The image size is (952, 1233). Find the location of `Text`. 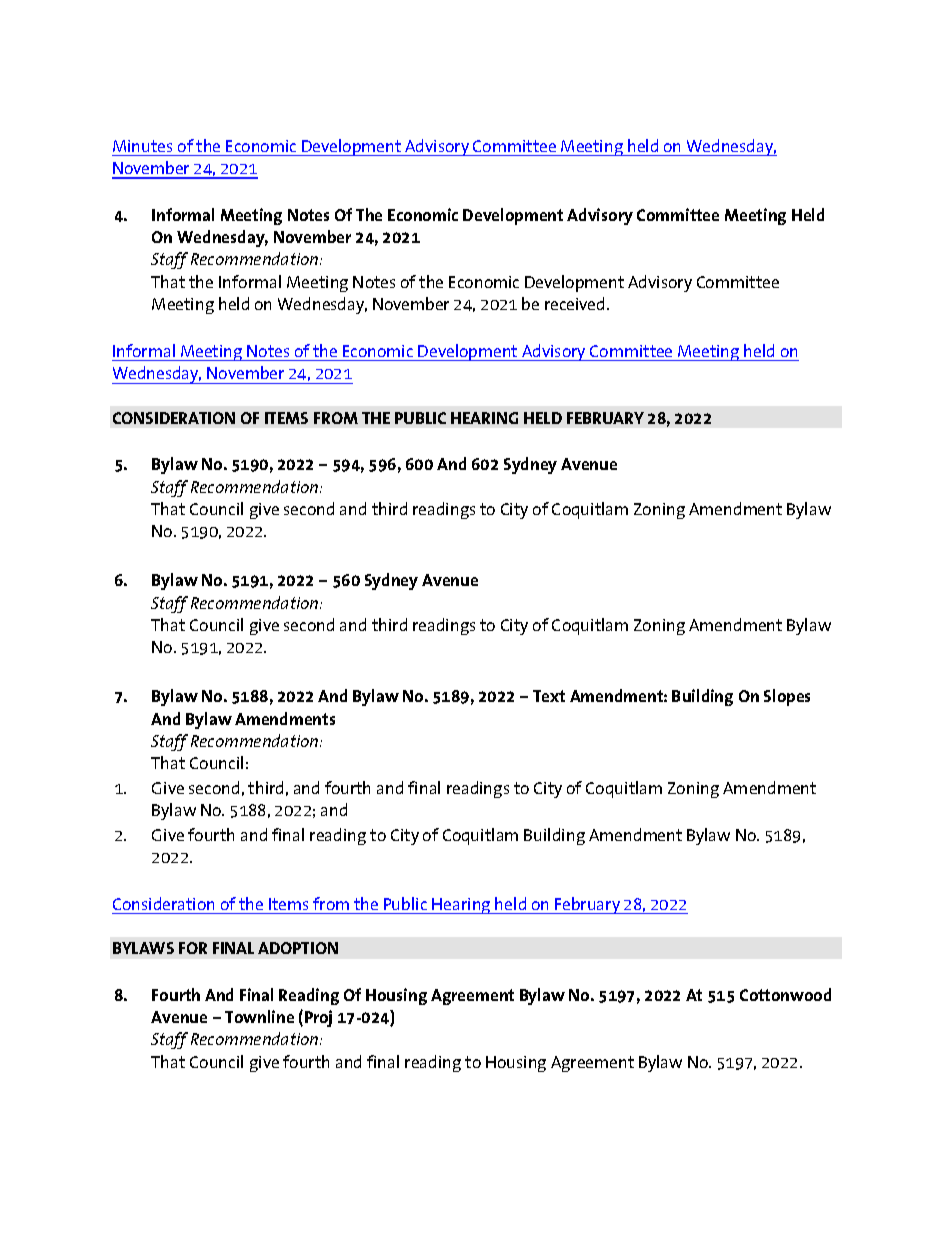

Text is located at coordinates (549, 696).
